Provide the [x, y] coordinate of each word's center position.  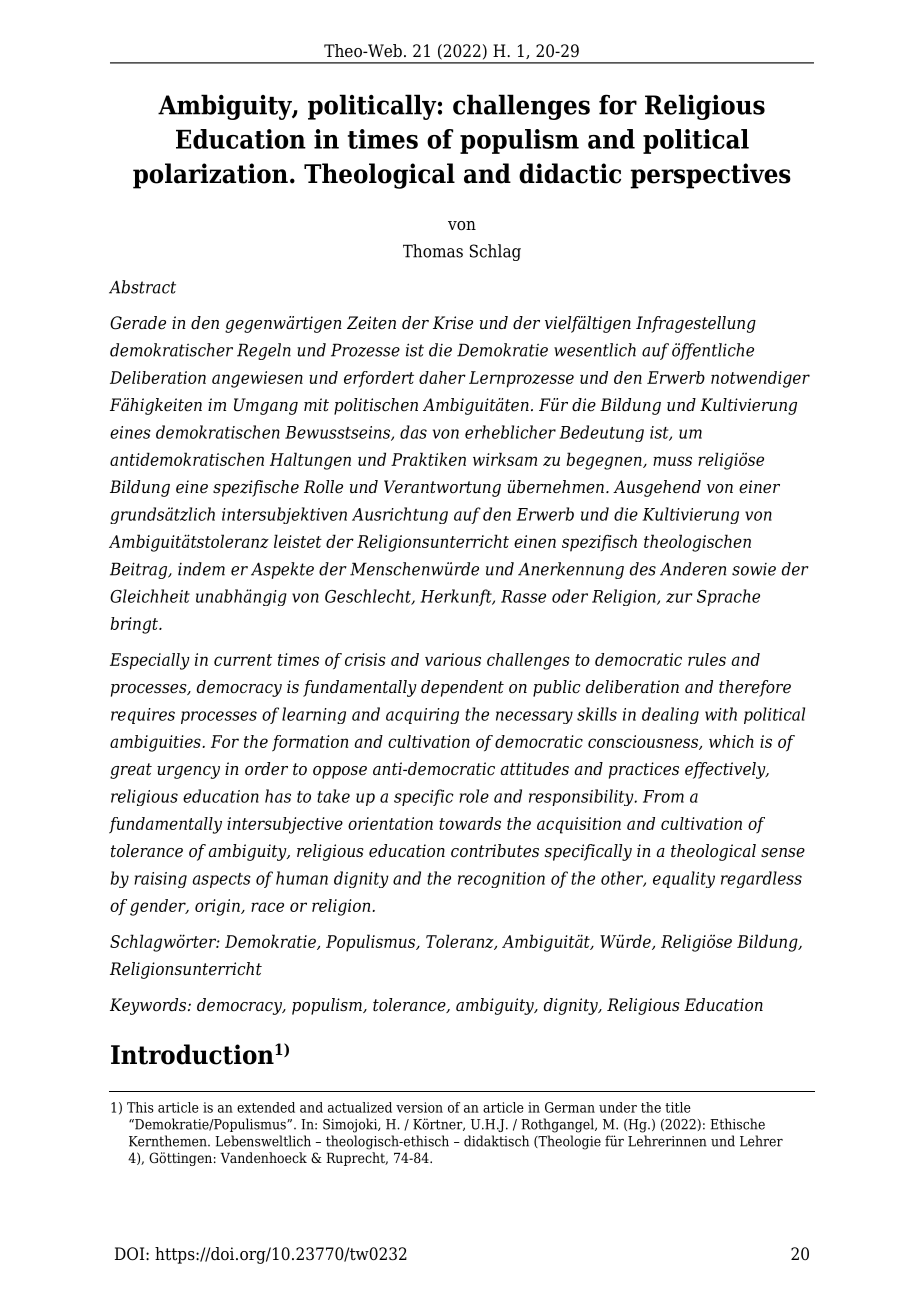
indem [201, 569]
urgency [188, 772]
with [721, 714]
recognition [501, 880]
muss [672, 461]
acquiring [422, 716]
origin [218, 907]
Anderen [693, 569]
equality [684, 879]
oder [570, 596]
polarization [210, 176]
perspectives [710, 176]
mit [316, 405]
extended [266, 1107]
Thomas [433, 251]
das [413, 432]
